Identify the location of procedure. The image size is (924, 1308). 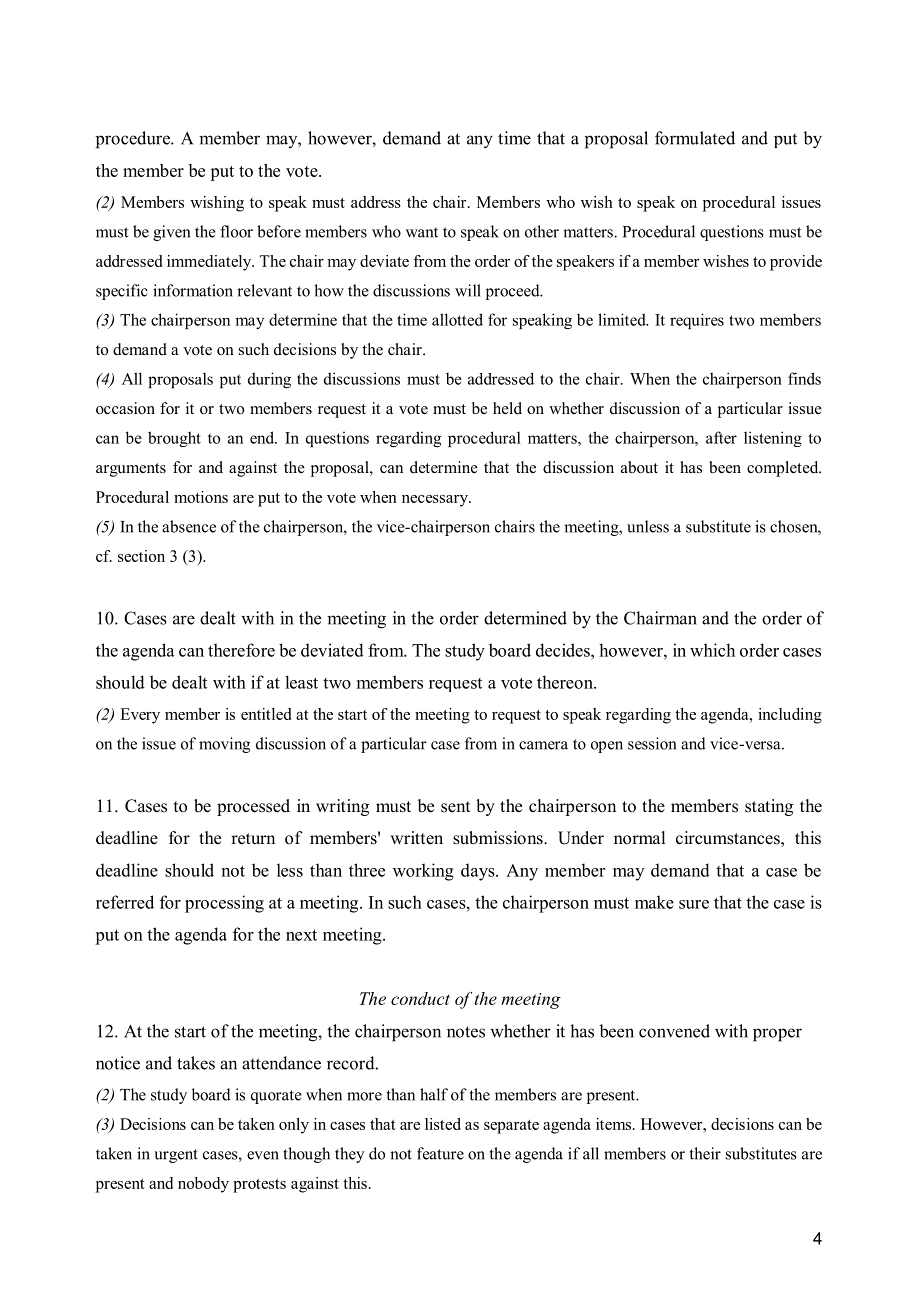
(134, 140).
